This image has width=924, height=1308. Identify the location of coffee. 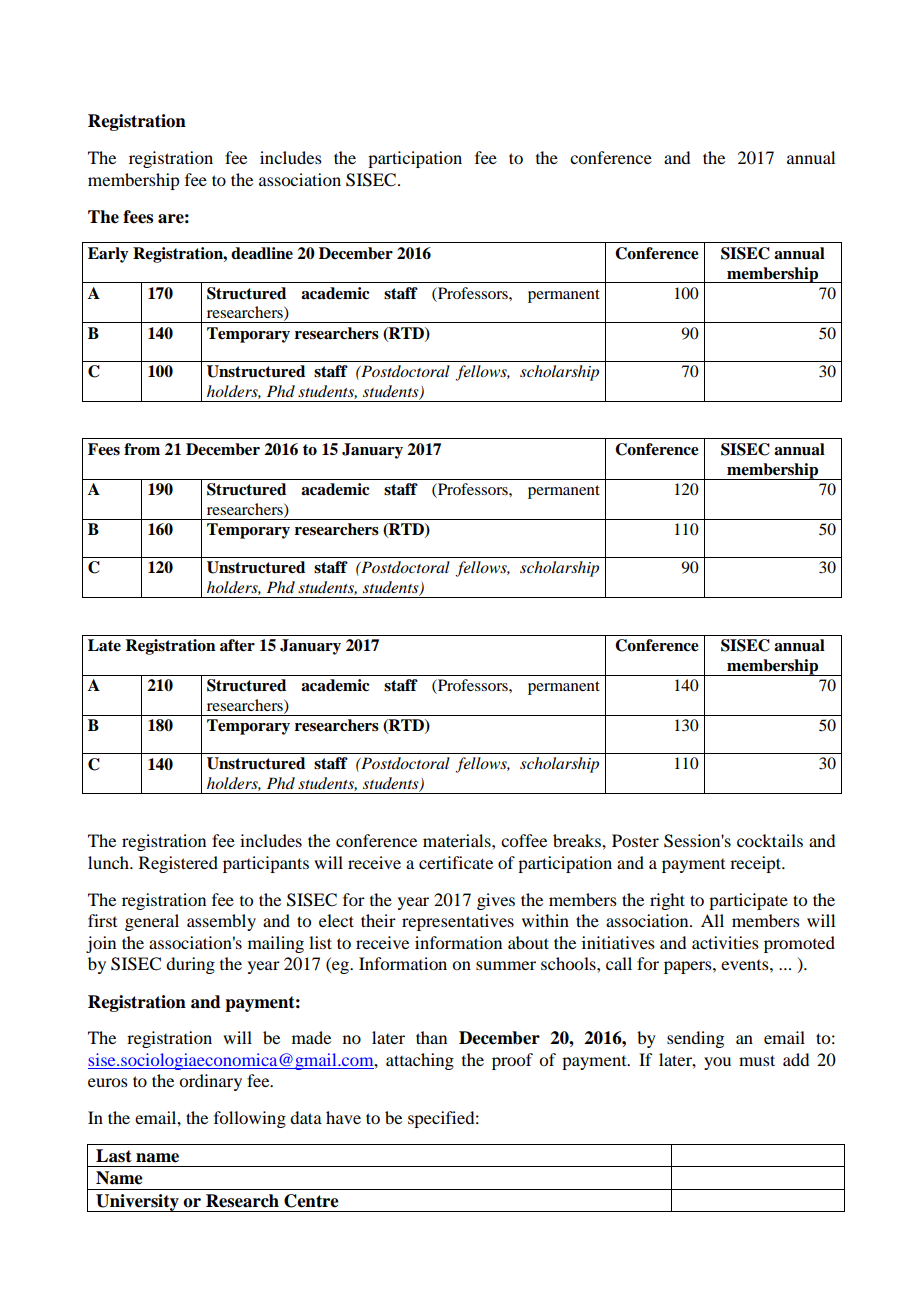
(524, 840).
